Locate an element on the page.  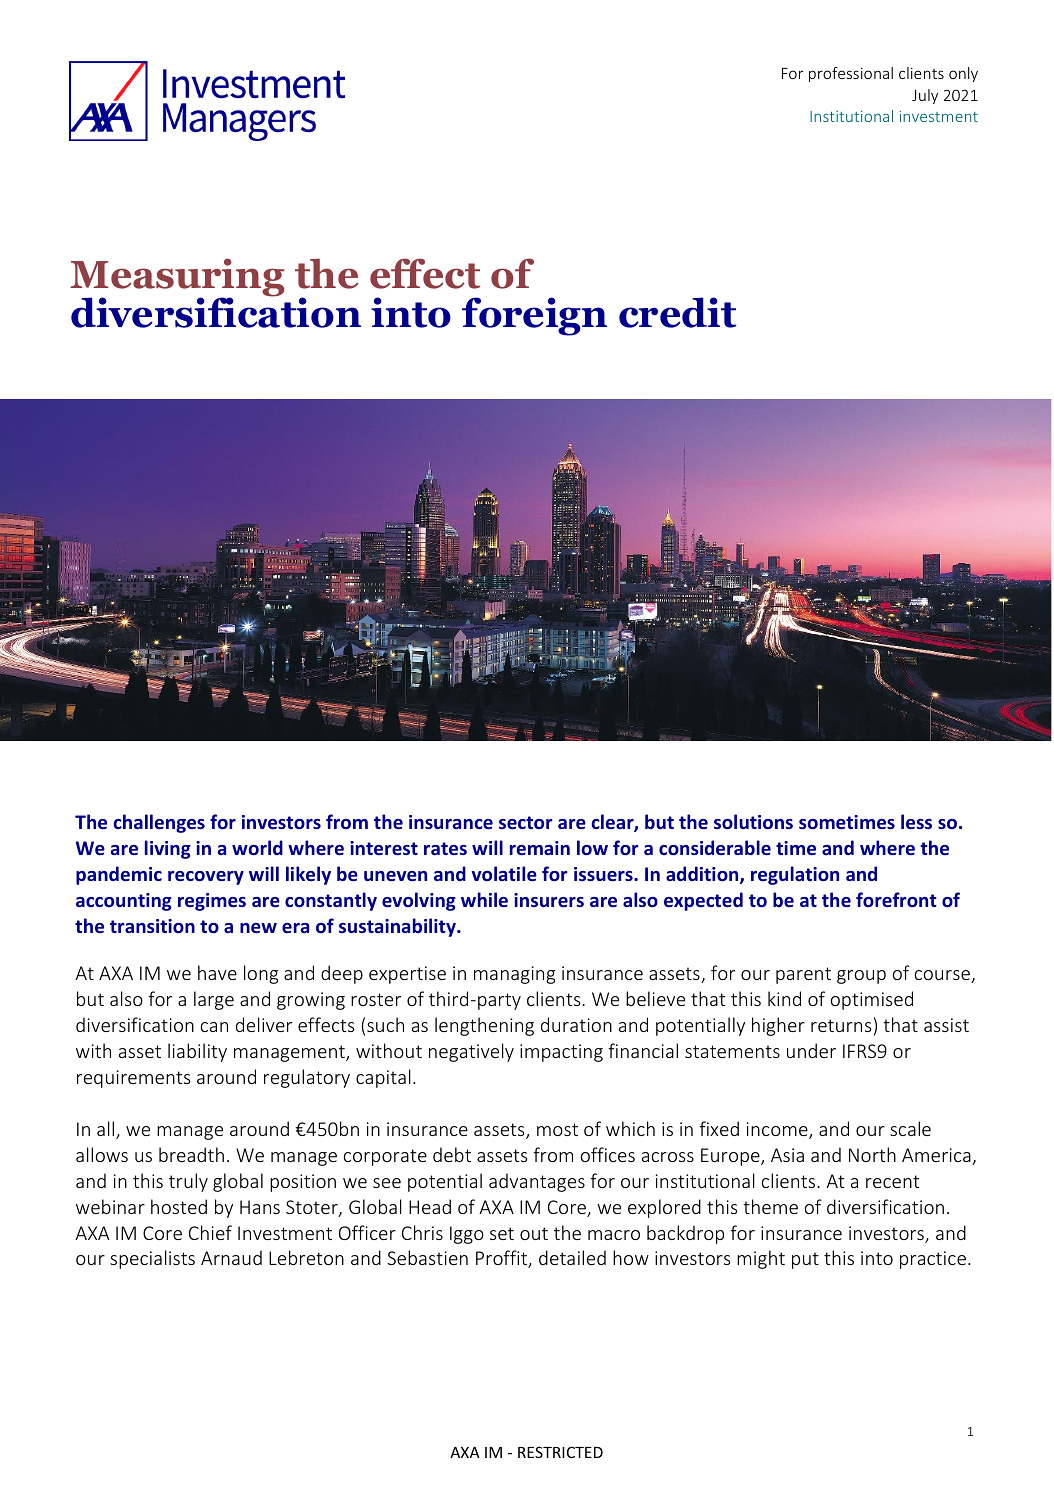
Arnaud is located at coordinates (231, 1257).
